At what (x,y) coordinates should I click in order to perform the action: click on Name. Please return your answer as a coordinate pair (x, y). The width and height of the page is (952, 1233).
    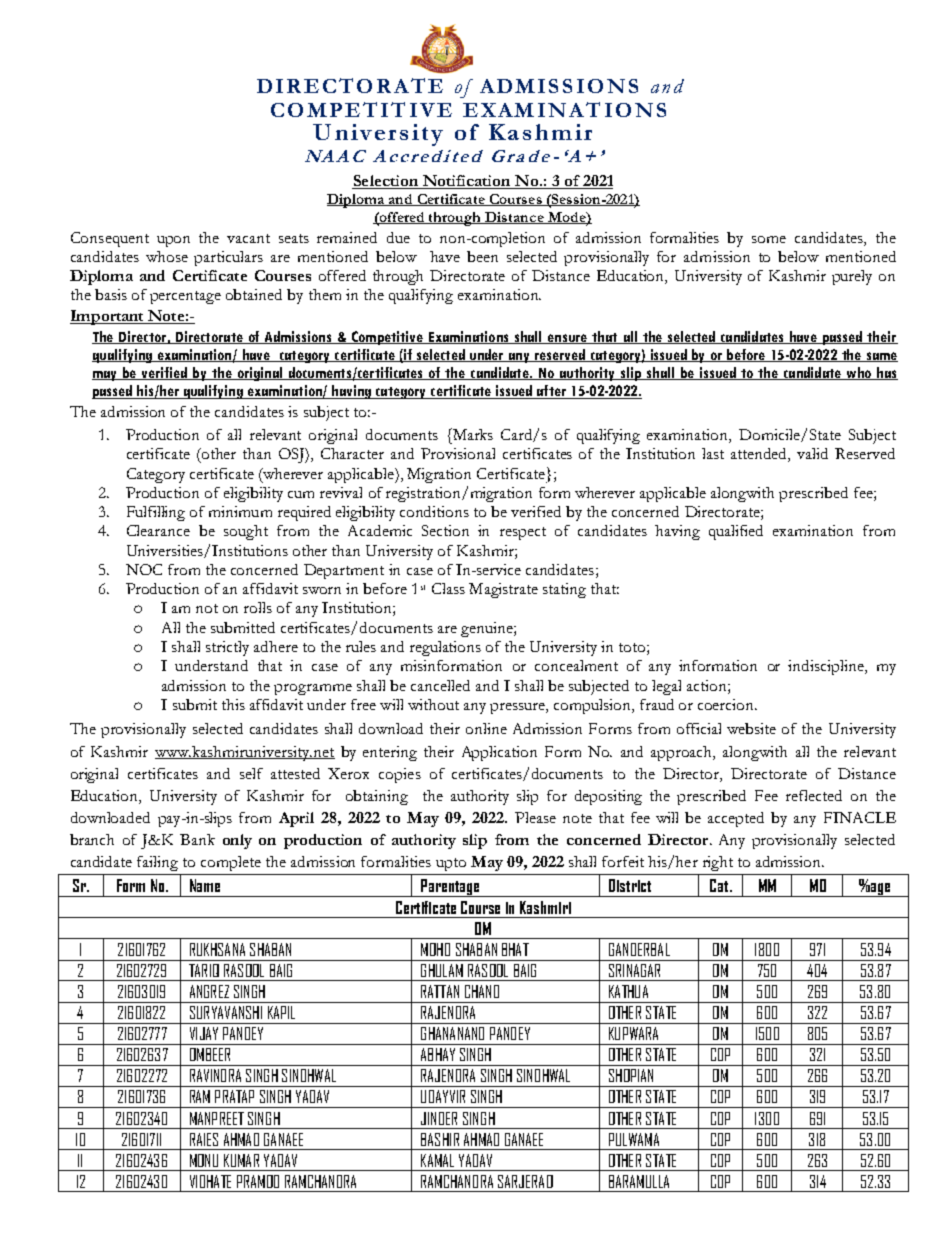
    Looking at the image, I should click on (205, 885).
